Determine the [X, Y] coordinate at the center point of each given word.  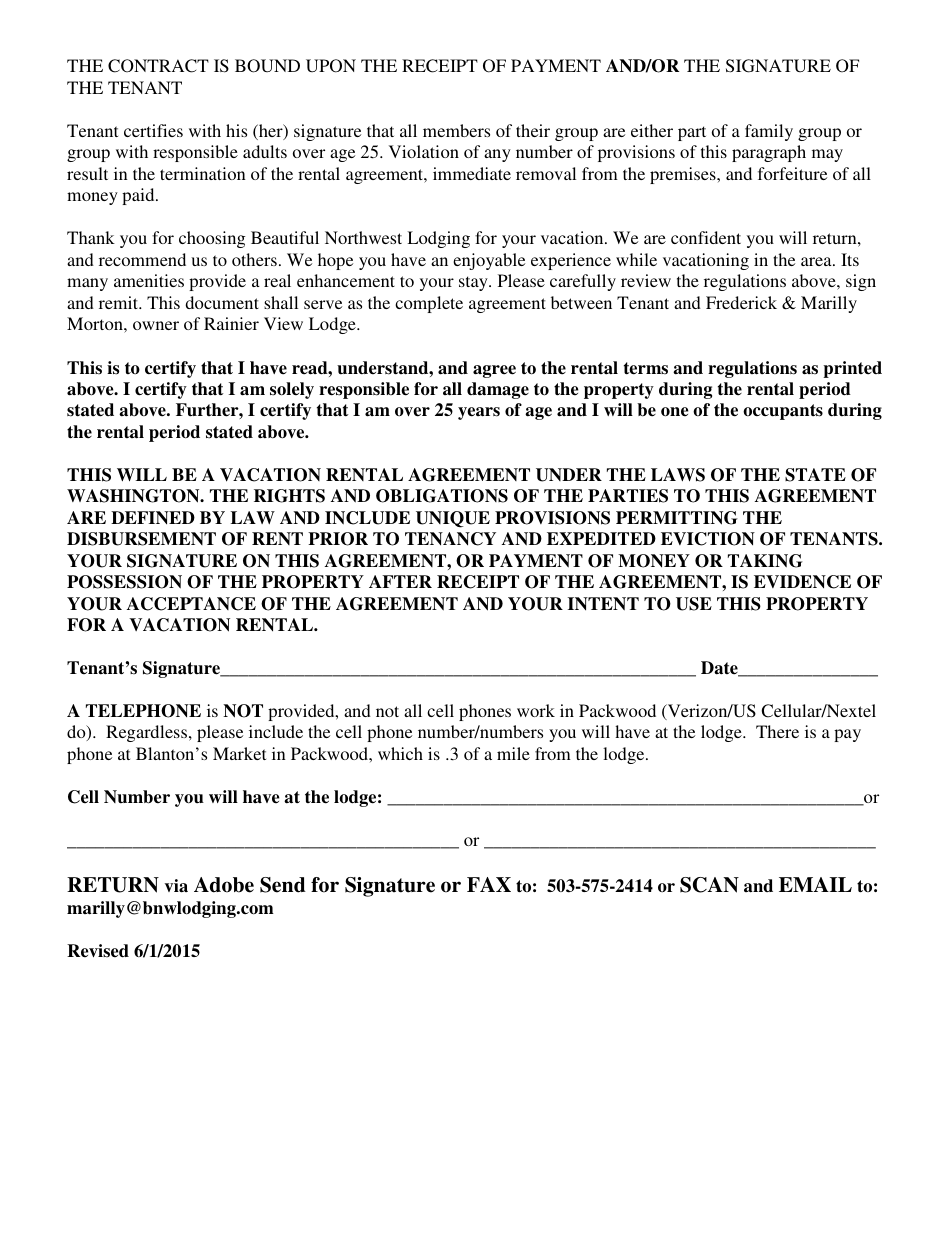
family [769, 132]
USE [694, 604]
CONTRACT [158, 66]
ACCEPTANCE [191, 604]
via [176, 886]
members [456, 130]
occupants [783, 412]
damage [498, 390]
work [536, 710]
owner [156, 325]
